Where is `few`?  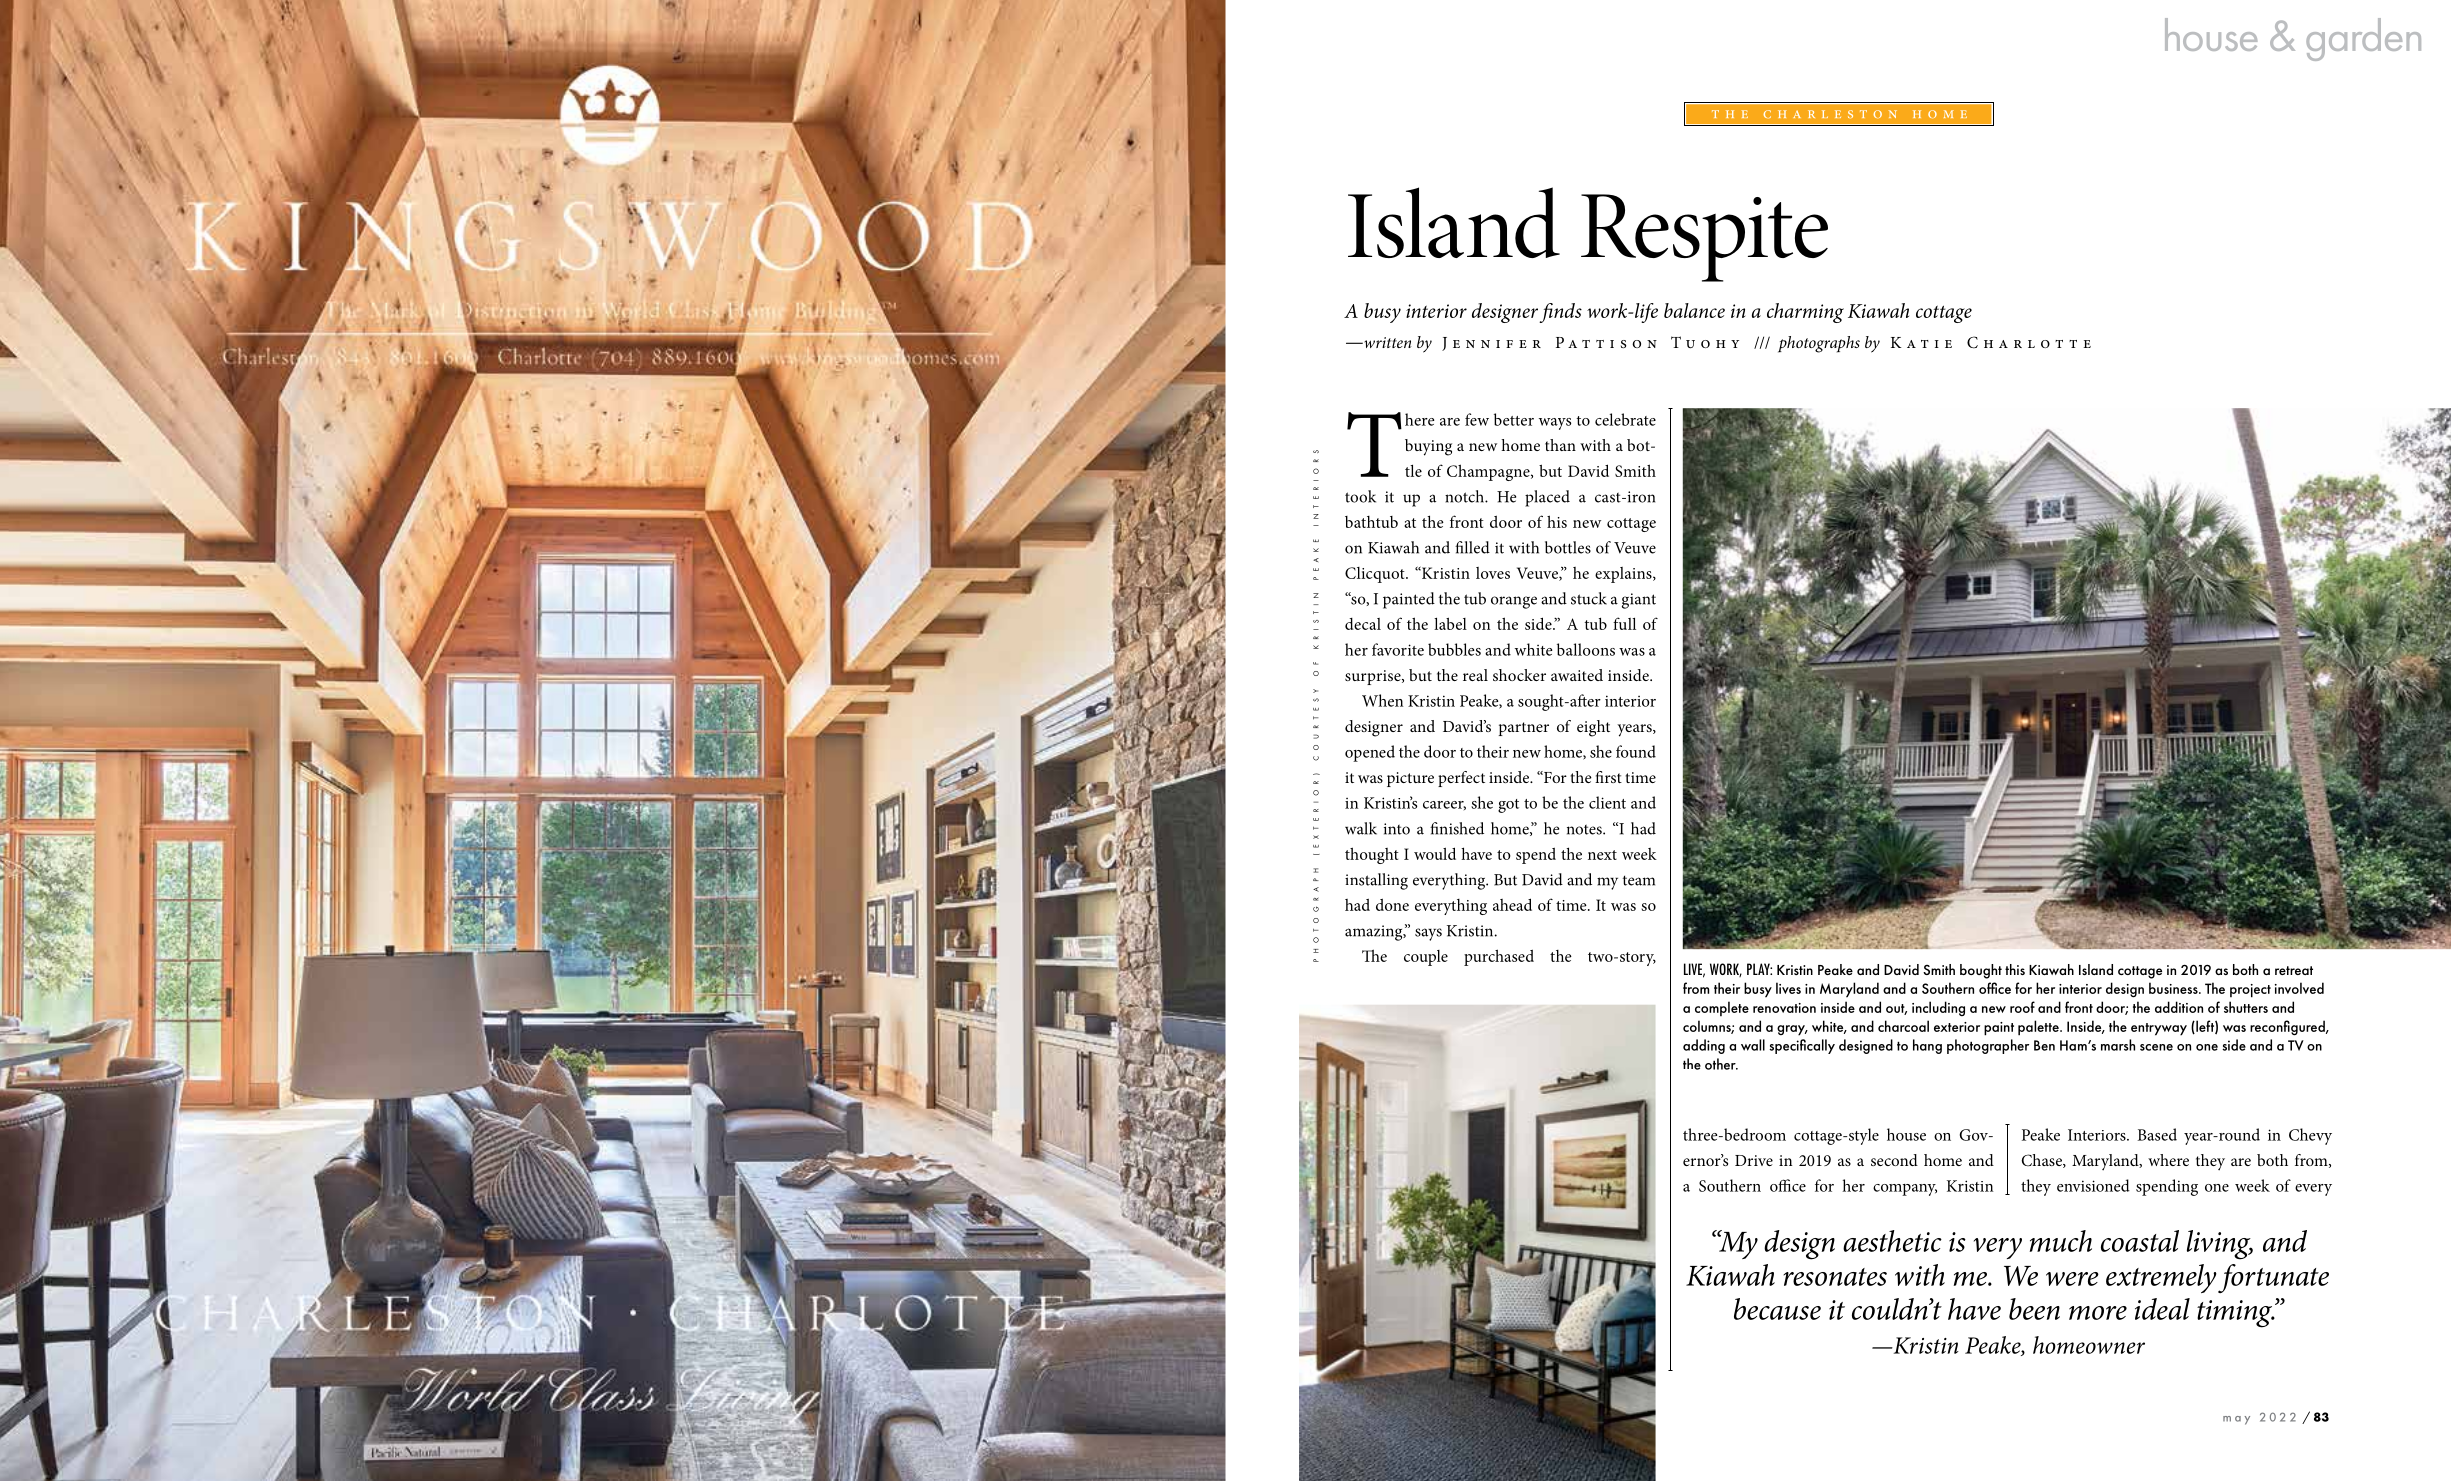
few is located at coordinates (1477, 419).
